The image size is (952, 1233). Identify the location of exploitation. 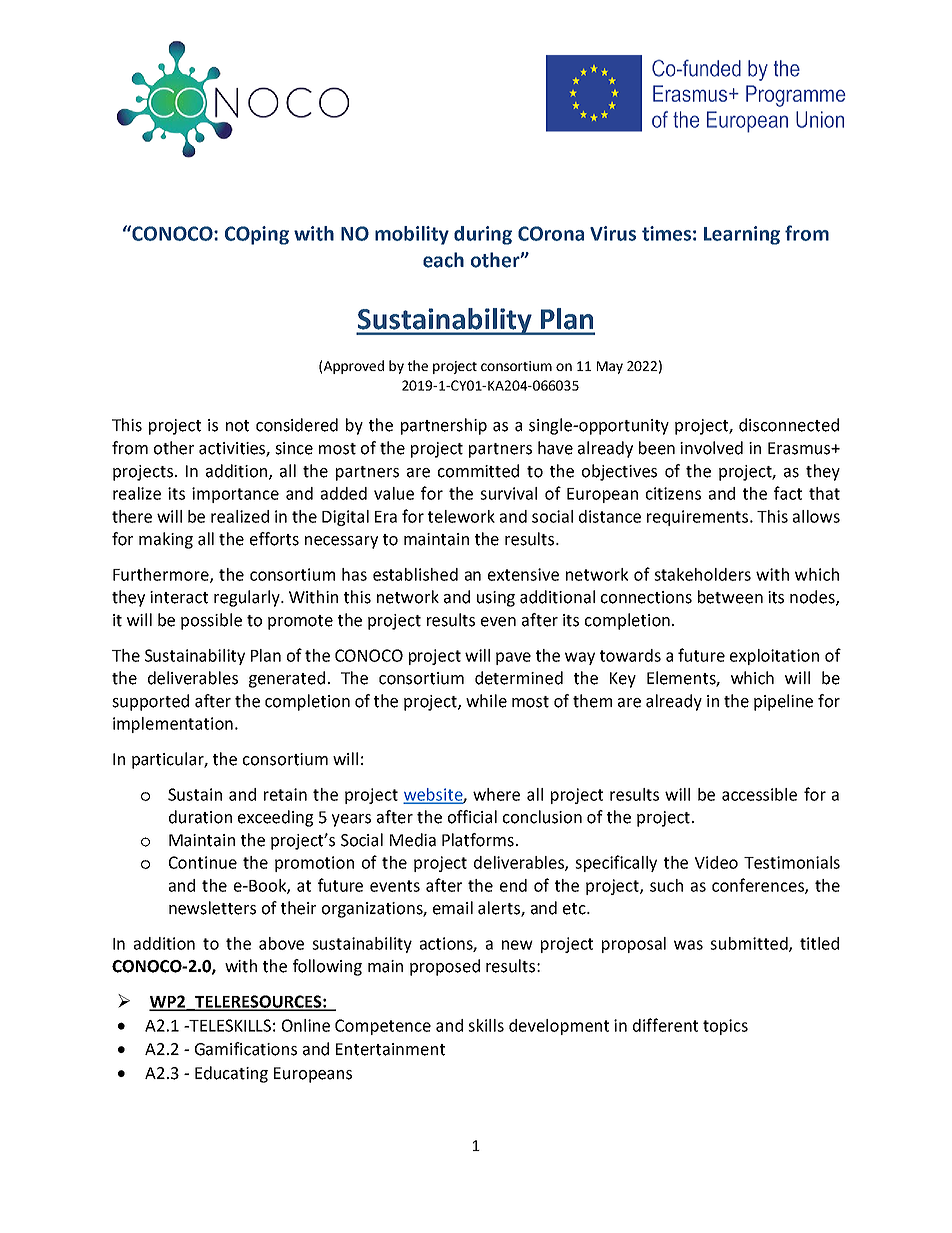
(774, 657).
